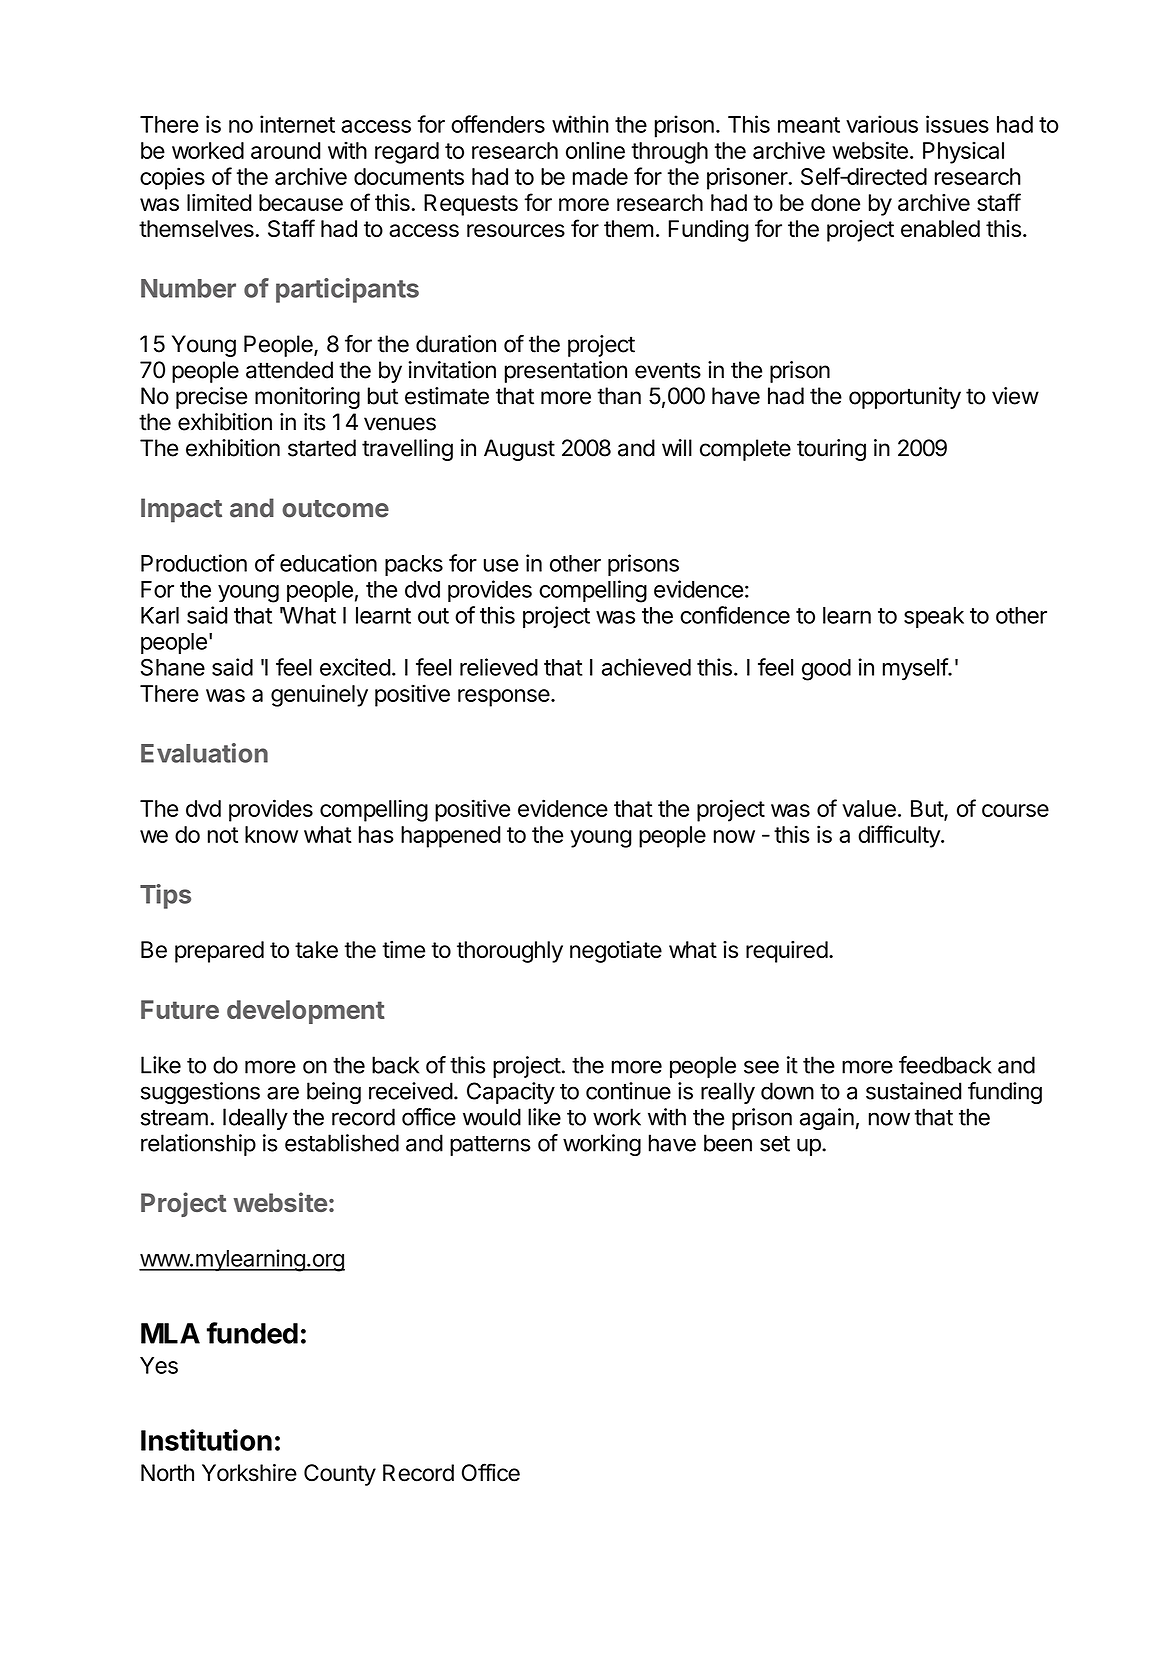 The height and width of the page is (1658, 1173). What do you see at coordinates (519, 450) in the page?
I see `August` at bounding box center [519, 450].
